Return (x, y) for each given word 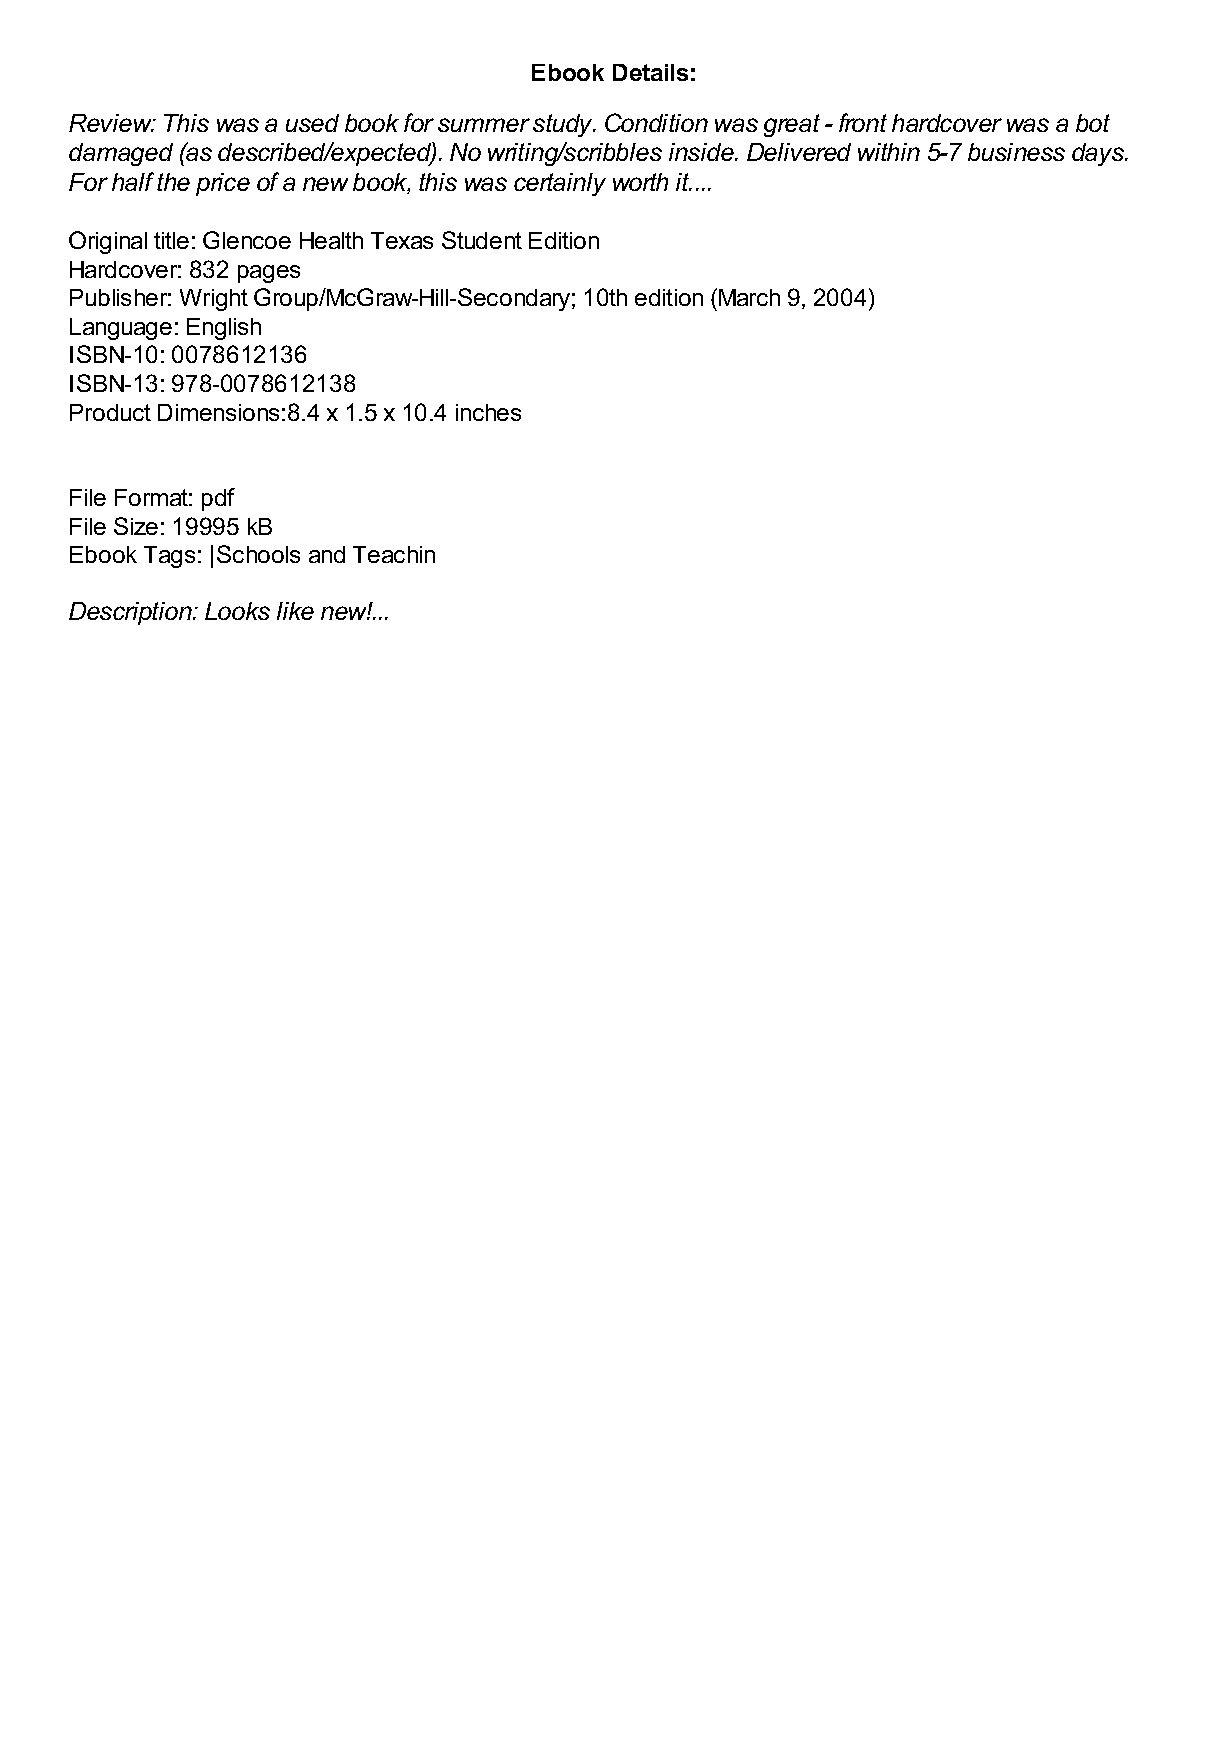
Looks (237, 611)
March (749, 297)
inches (488, 412)
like (295, 611)
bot (1093, 123)
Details (650, 72)
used (312, 123)
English (224, 329)
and (327, 554)
